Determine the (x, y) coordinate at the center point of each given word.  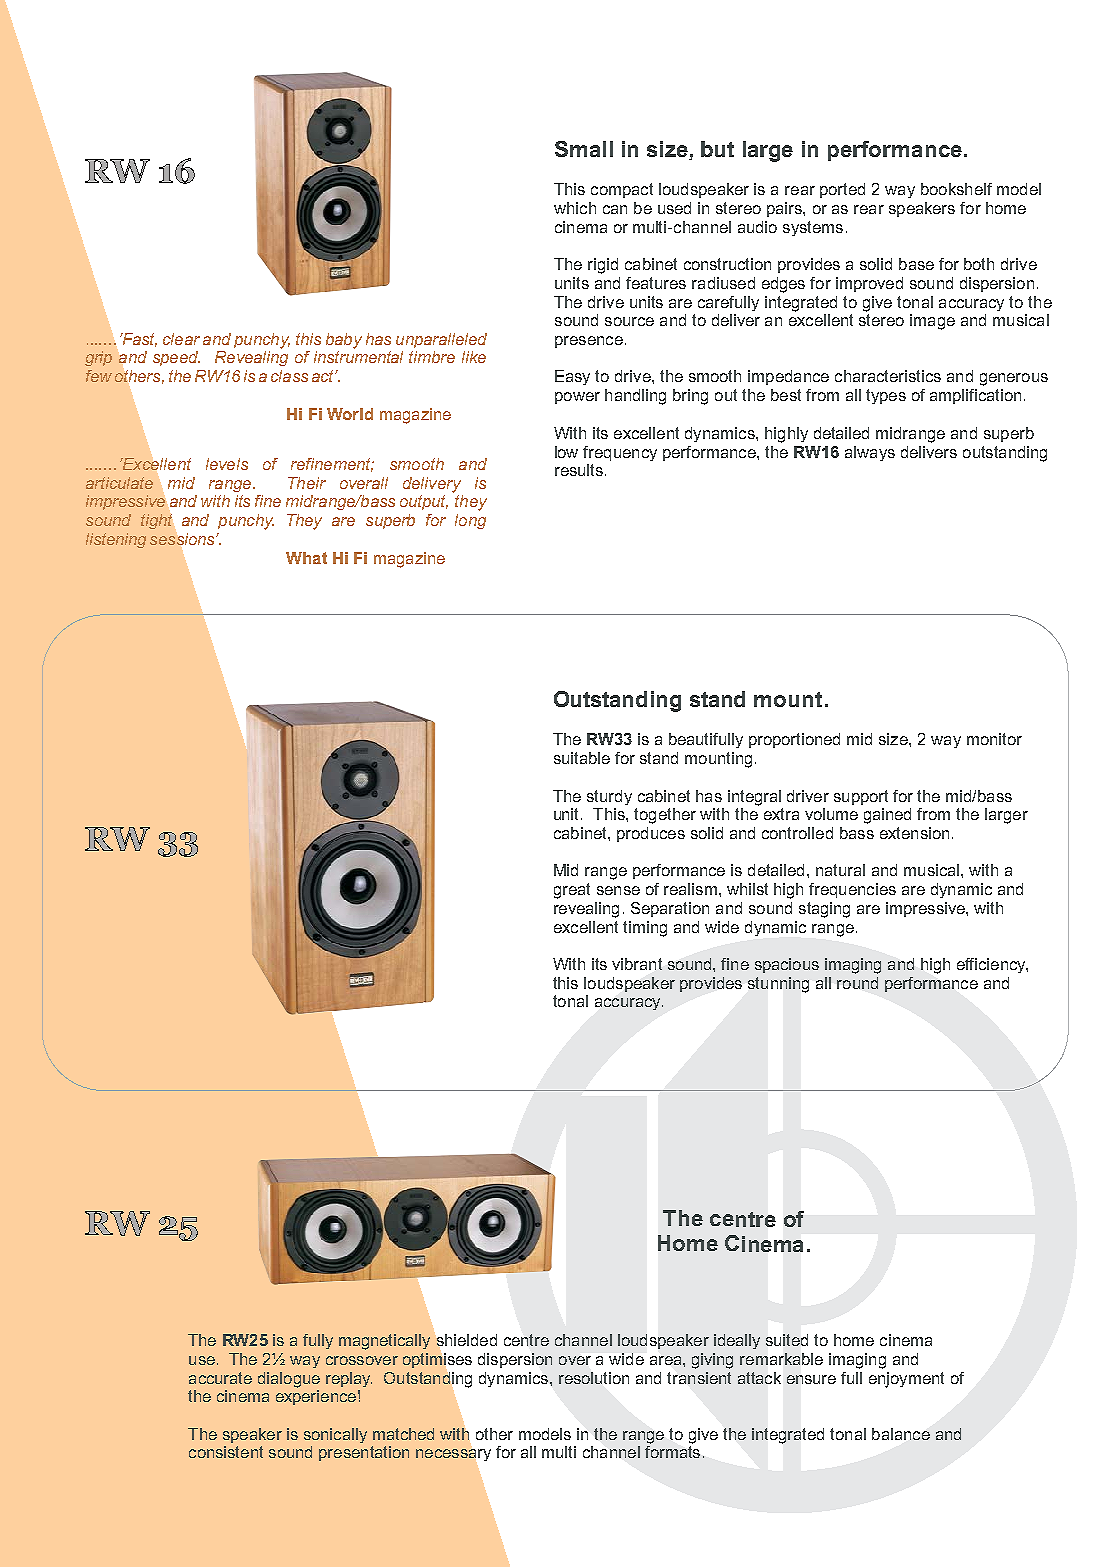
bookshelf (956, 189)
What (306, 558)
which (575, 208)
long (470, 521)
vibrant (637, 964)
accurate (220, 1378)
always (870, 453)
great (572, 891)
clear (181, 339)
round (857, 983)
